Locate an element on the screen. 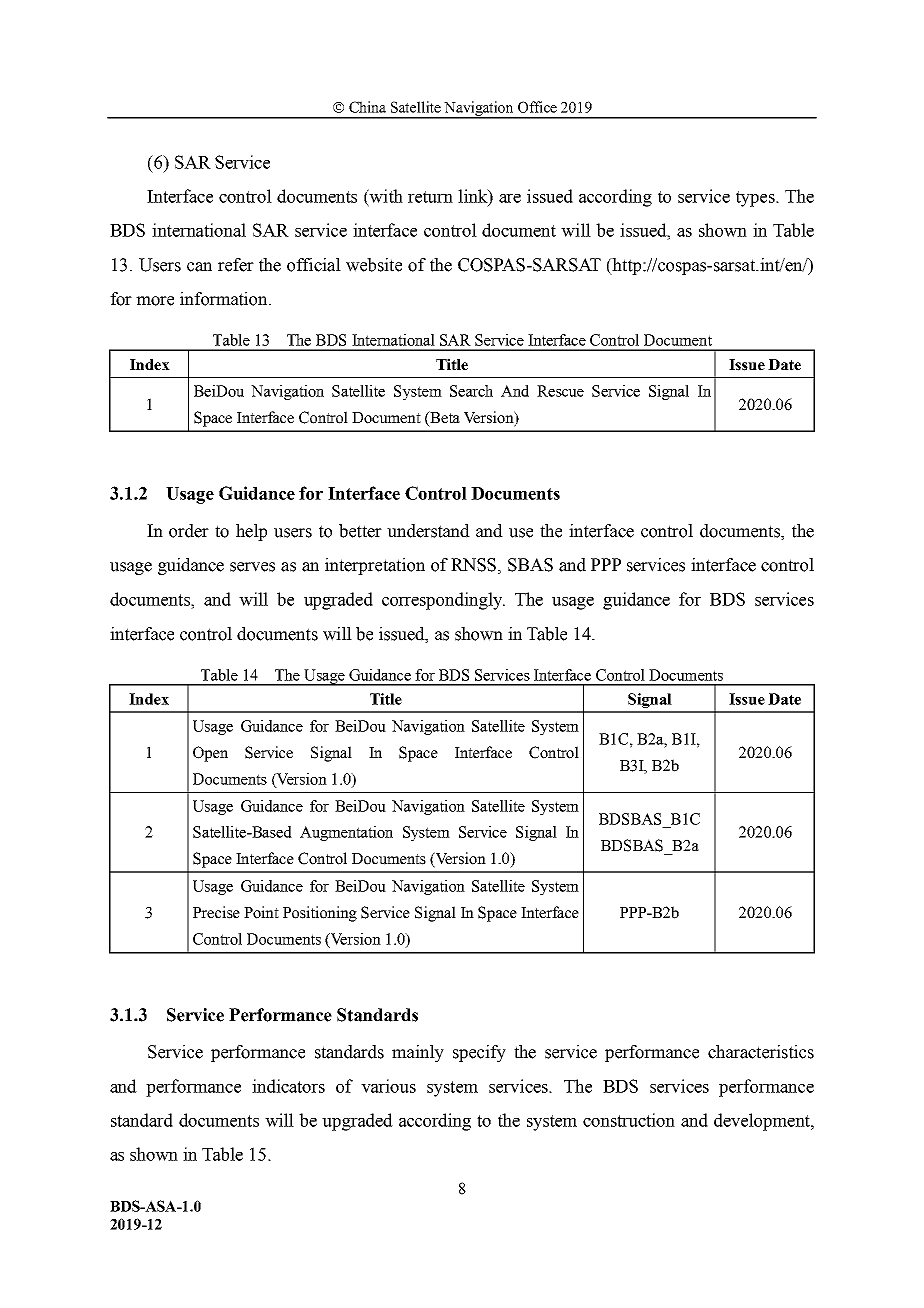 Image resolution: width=924 pixels, height=1308 pixels. return is located at coordinates (430, 197).
